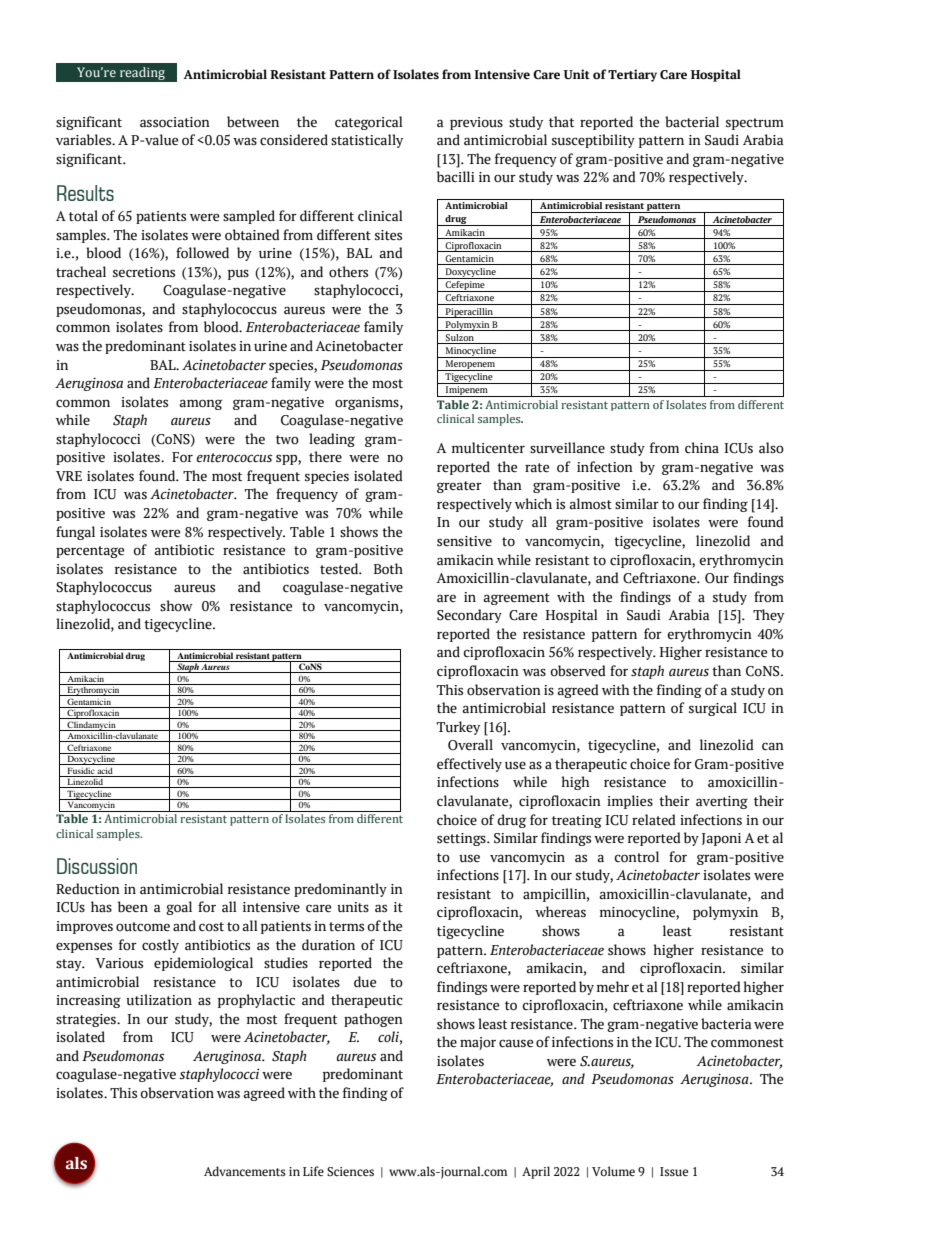  Describe the element at coordinates (175, 122) in the screenshot. I see `association` at that location.
